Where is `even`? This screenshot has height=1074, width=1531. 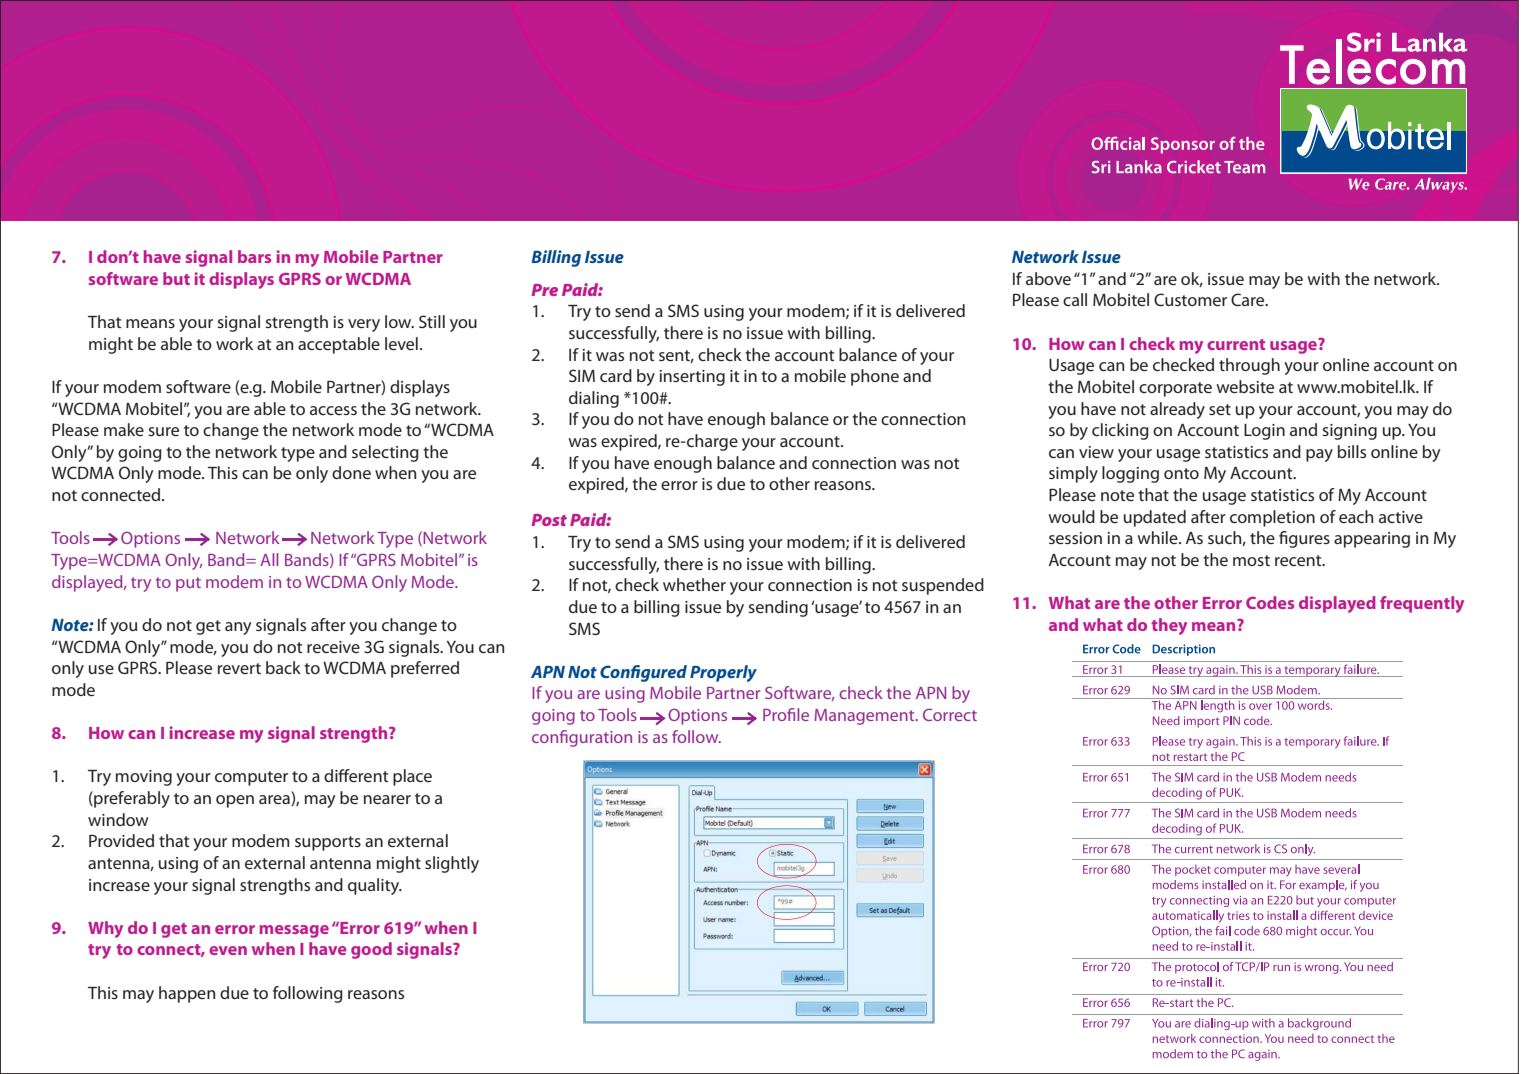 even is located at coordinates (228, 950).
